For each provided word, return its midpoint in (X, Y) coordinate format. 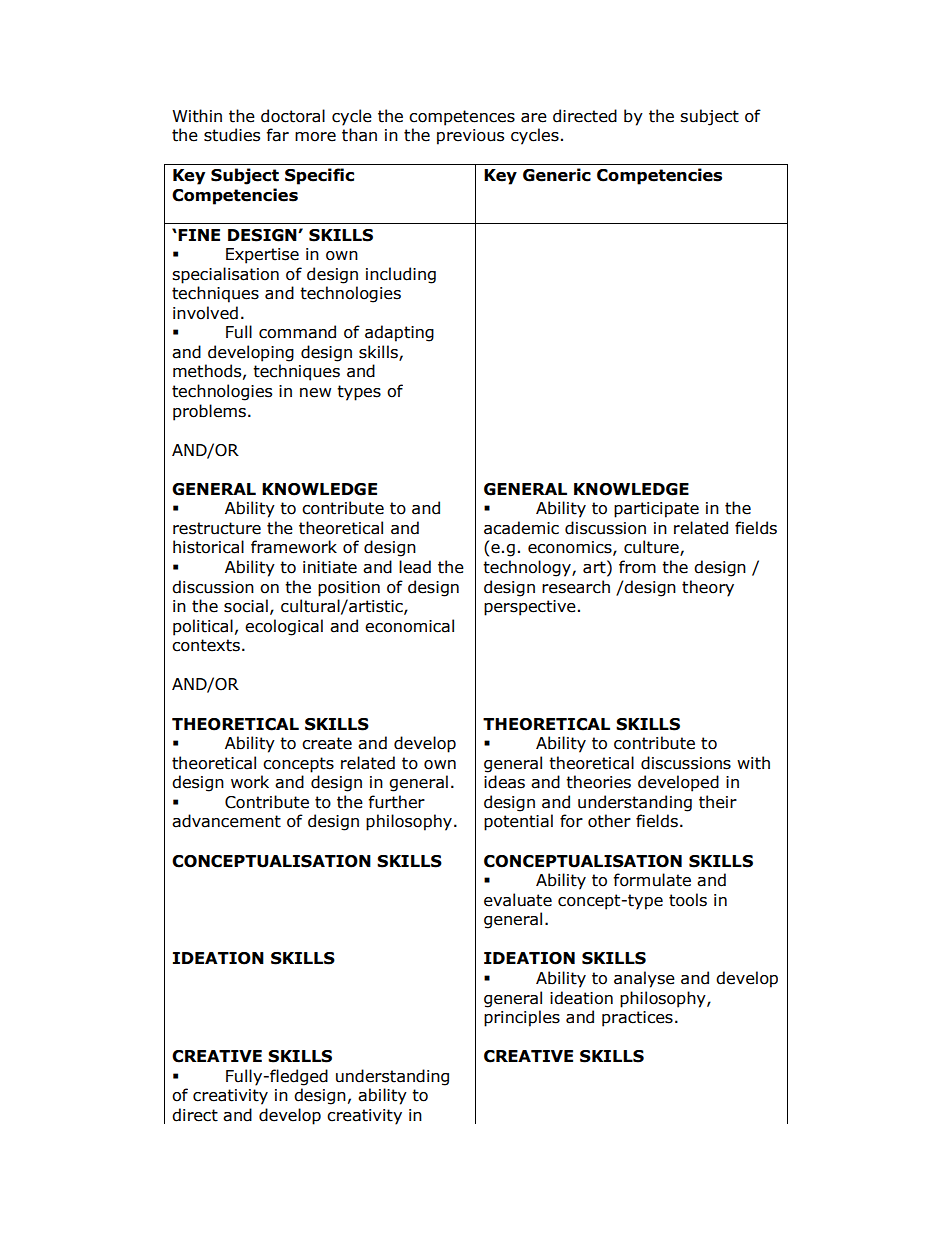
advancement (226, 821)
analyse (644, 979)
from (637, 567)
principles (522, 1018)
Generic (557, 175)
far (277, 135)
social (246, 606)
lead (415, 567)
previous (470, 137)
